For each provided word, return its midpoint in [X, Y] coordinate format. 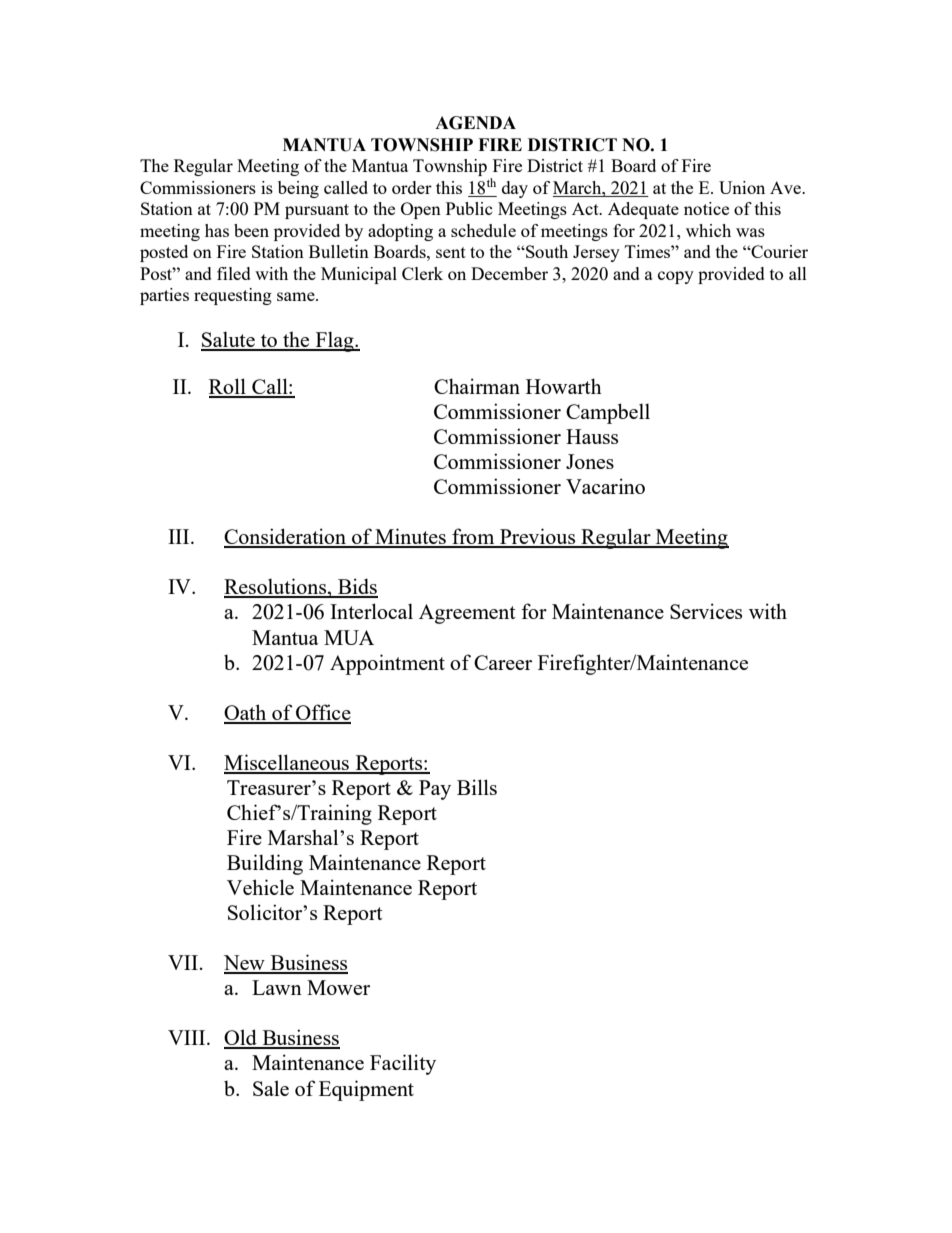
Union [742, 187]
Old [241, 1038]
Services [706, 611]
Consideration [286, 537]
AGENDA [475, 123]
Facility [403, 1064]
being [298, 189]
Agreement [467, 614]
